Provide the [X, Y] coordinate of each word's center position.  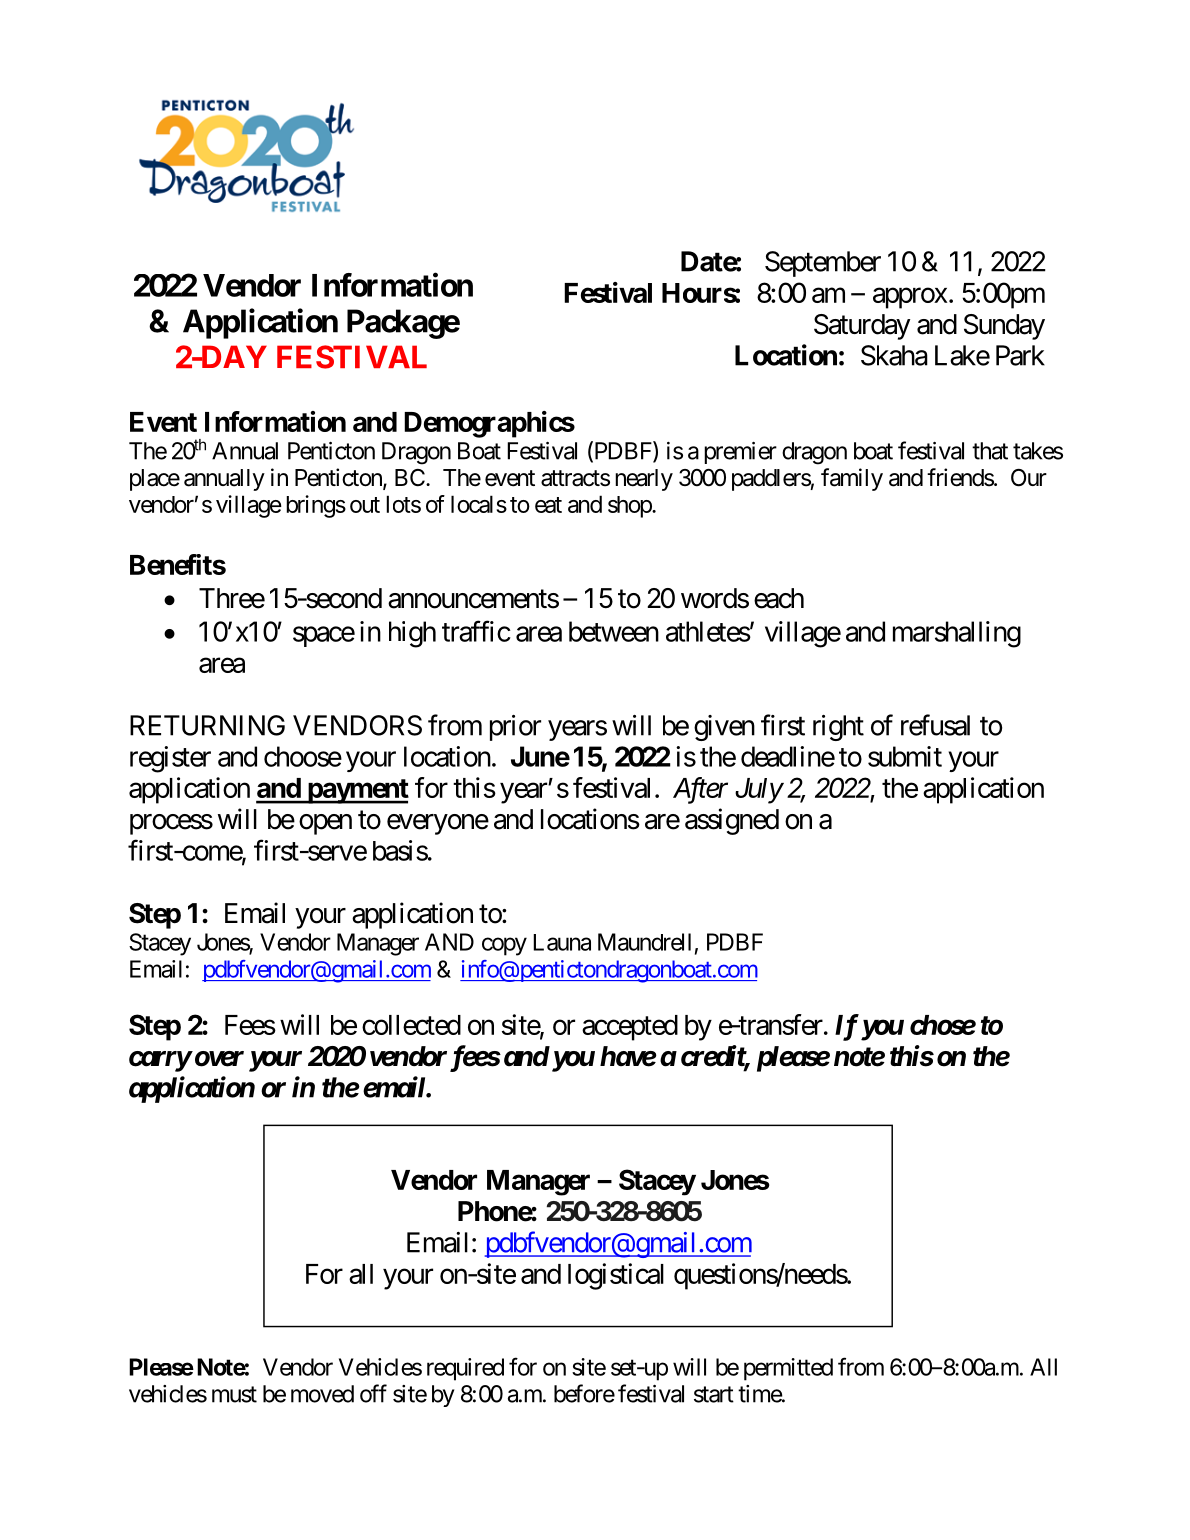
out [365, 505]
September [823, 264]
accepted [630, 1028]
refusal [935, 725]
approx [910, 298]
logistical [616, 1276]
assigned [732, 821]
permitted [788, 1369]
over [218, 1059]
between [614, 631]
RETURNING [207, 725]
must [234, 1394]
